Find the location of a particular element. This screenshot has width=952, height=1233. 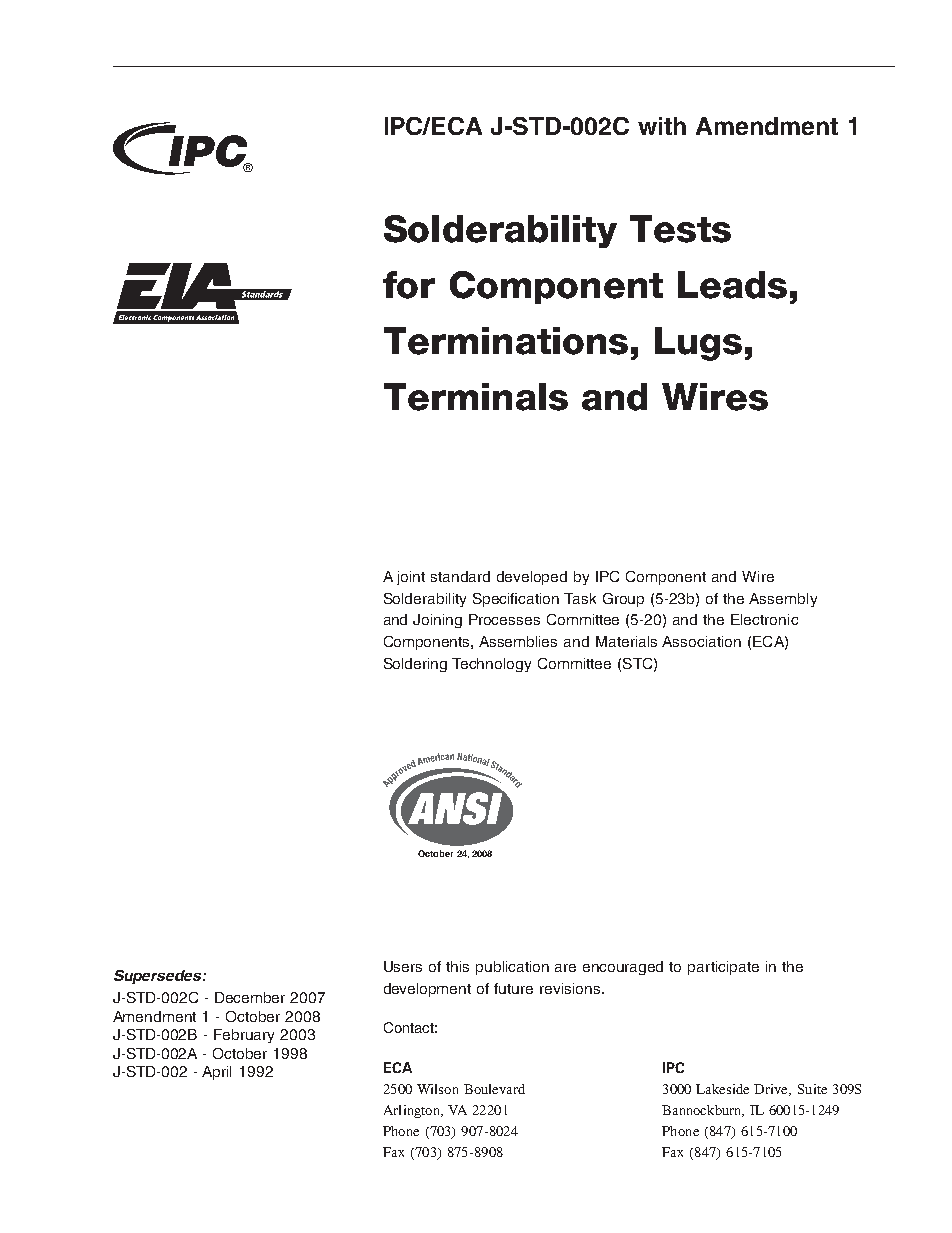

with is located at coordinates (662, 126).
